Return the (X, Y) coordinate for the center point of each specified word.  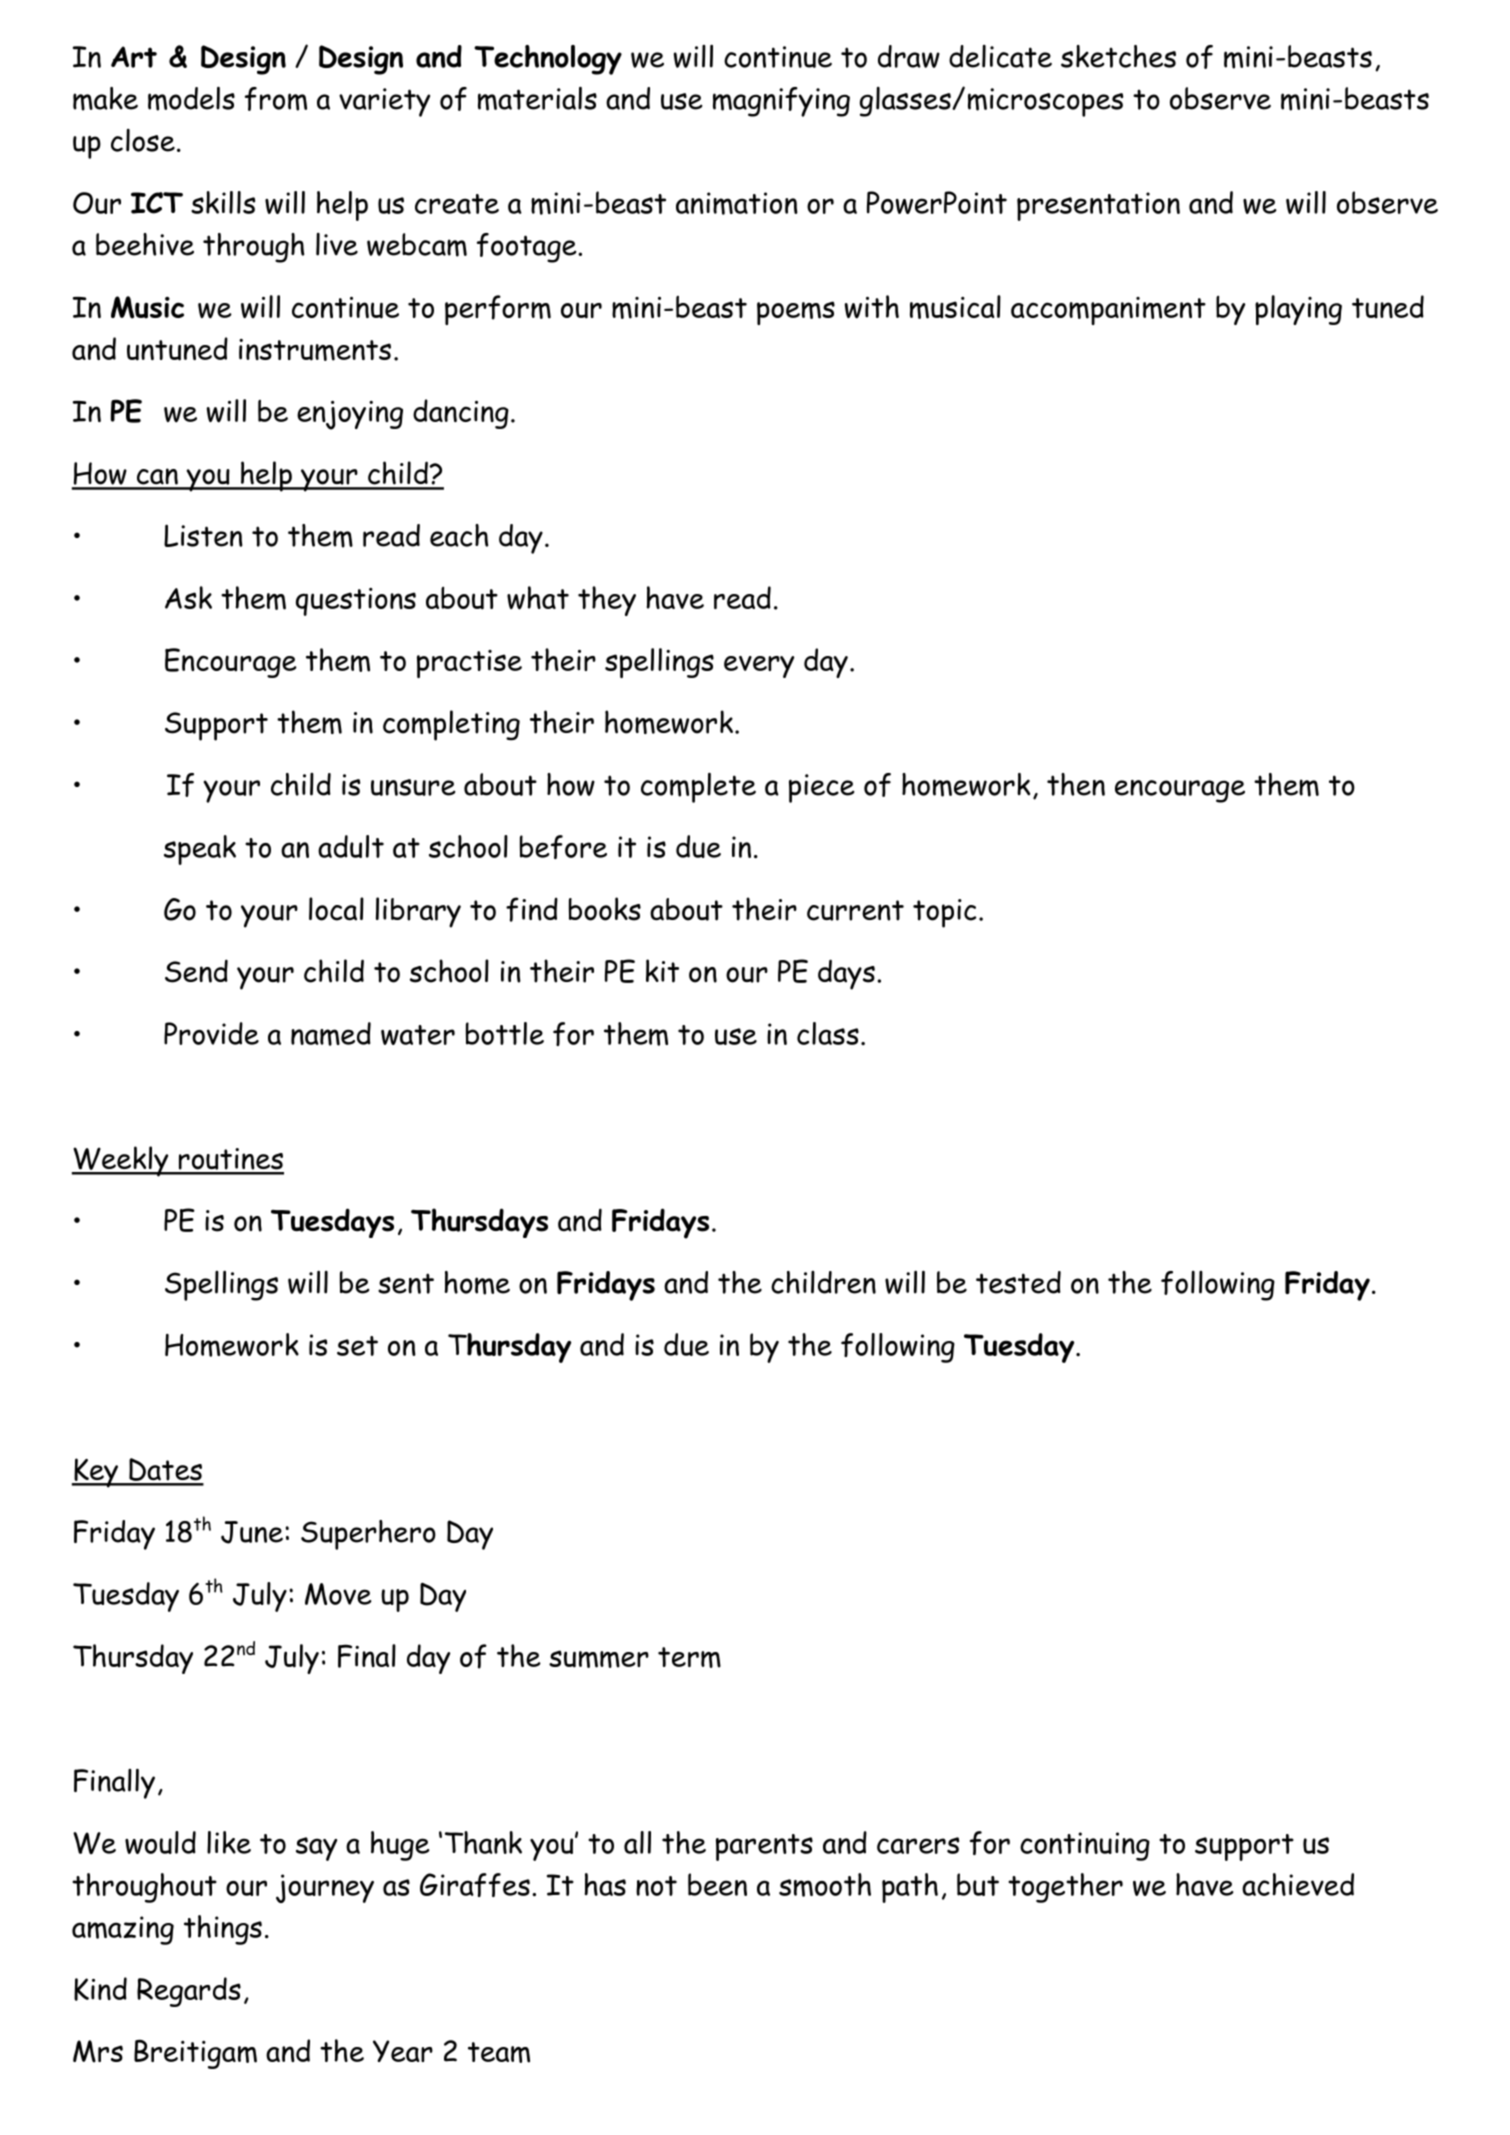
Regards (189, 1992)
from (276, 99)
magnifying (781, 102)
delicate (1000, 56)
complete (698, 787)
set (357, 1346)
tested (1018, 1282)
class (828, 1033)
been (717, 1884)
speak (200, 850)
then (1076, 784)
